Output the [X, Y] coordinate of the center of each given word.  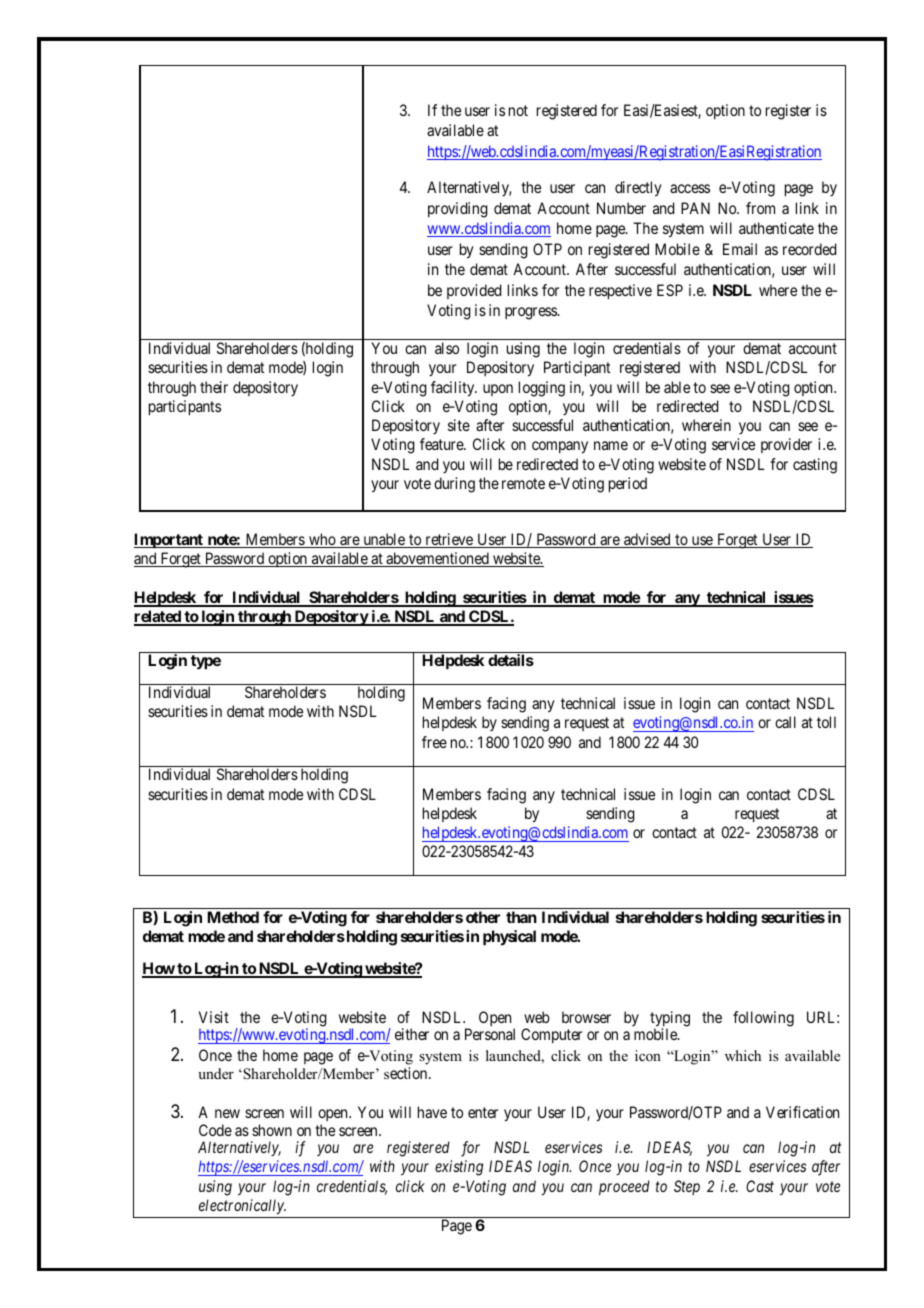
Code [215, 1130]
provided [474, 291]
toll [826, 722]
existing [459, 1168]
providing [458, 210]
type [206, 662]
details [511, 660]
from [760, 208]
